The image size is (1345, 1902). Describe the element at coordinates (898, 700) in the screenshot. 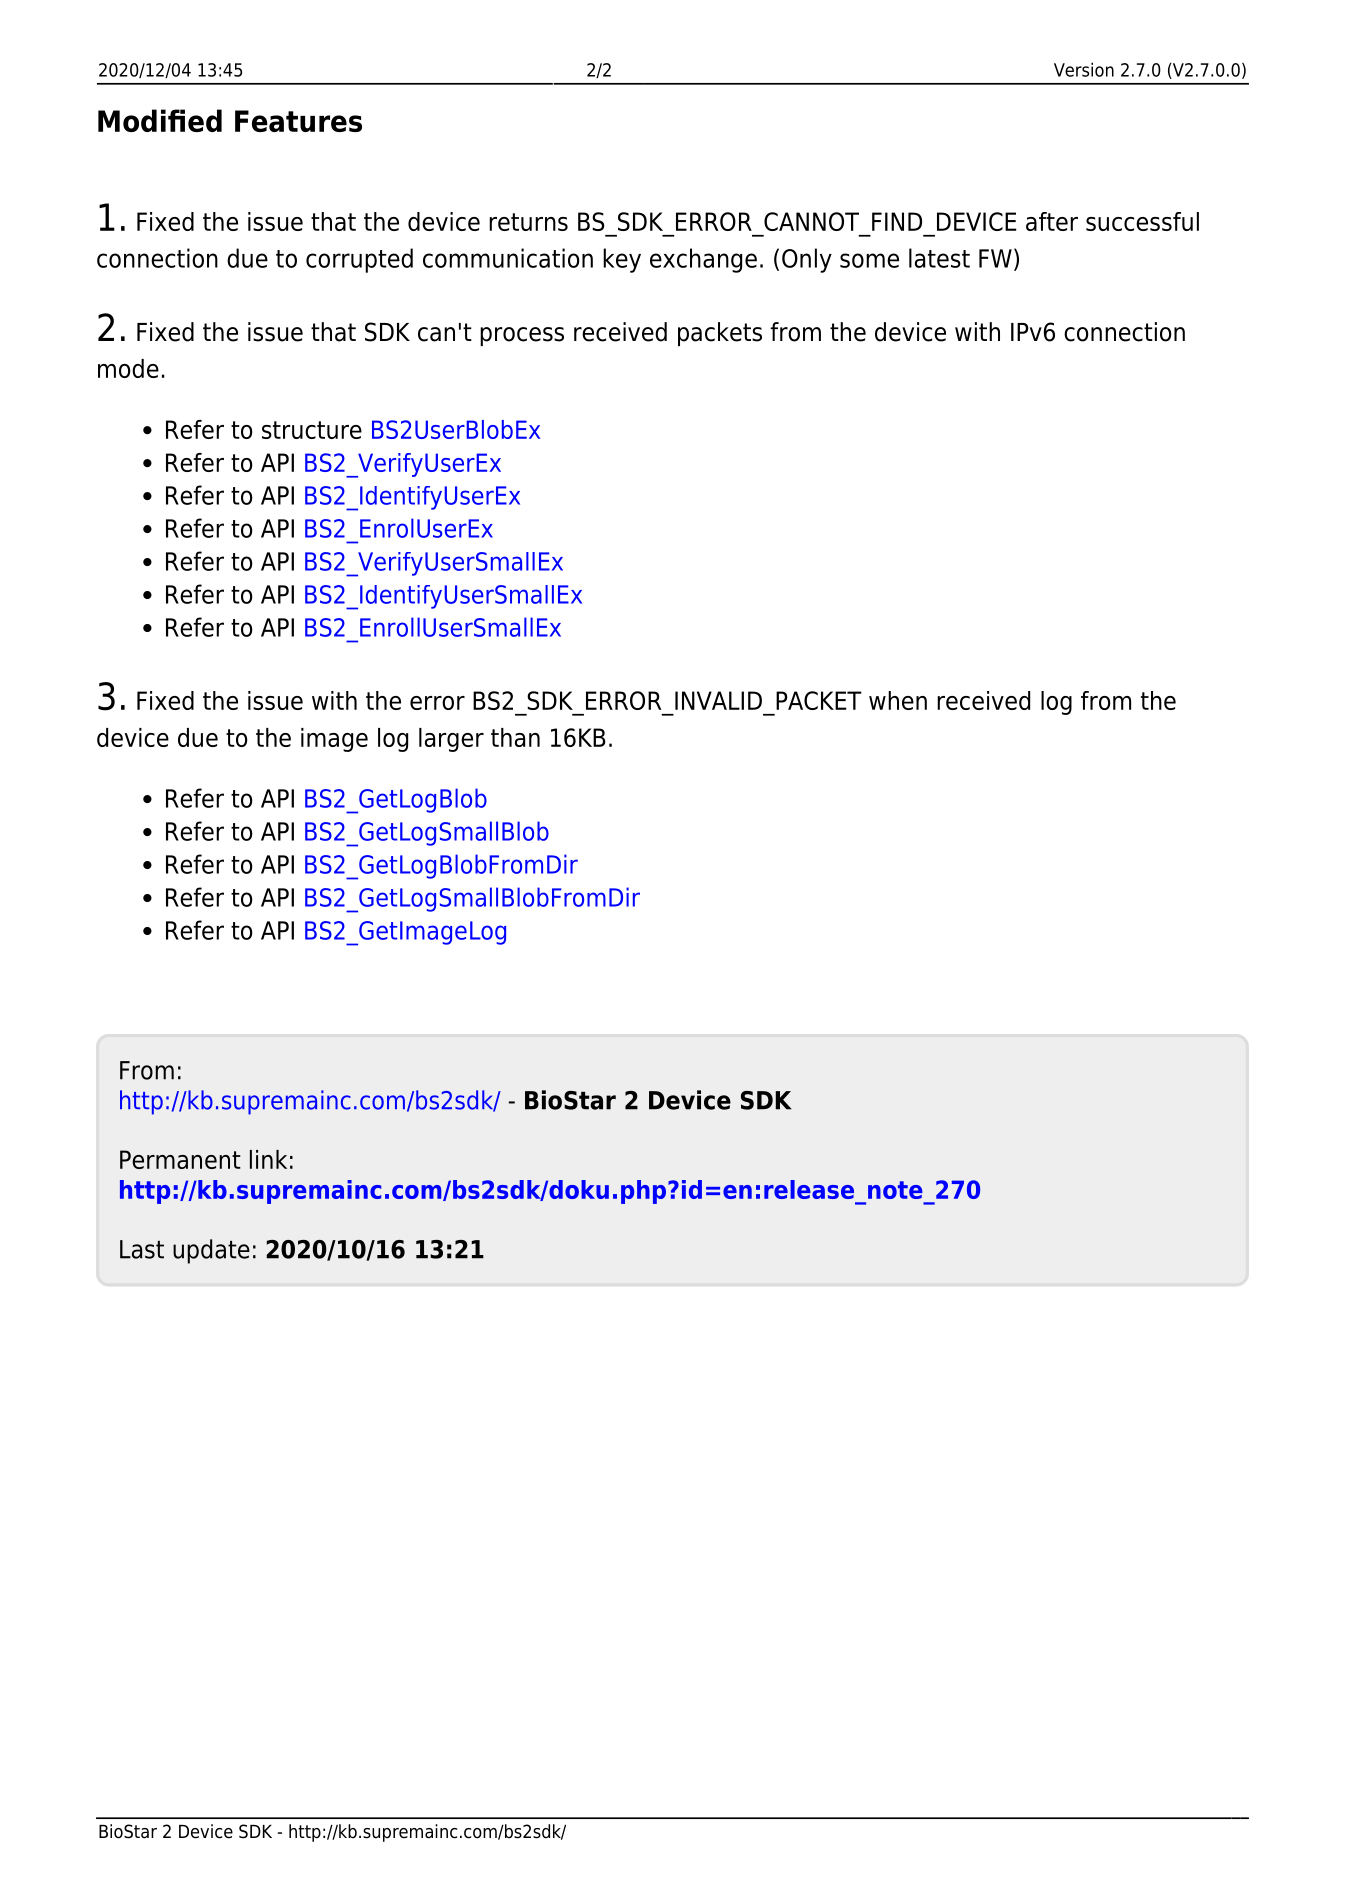

I see `when` at that location.
